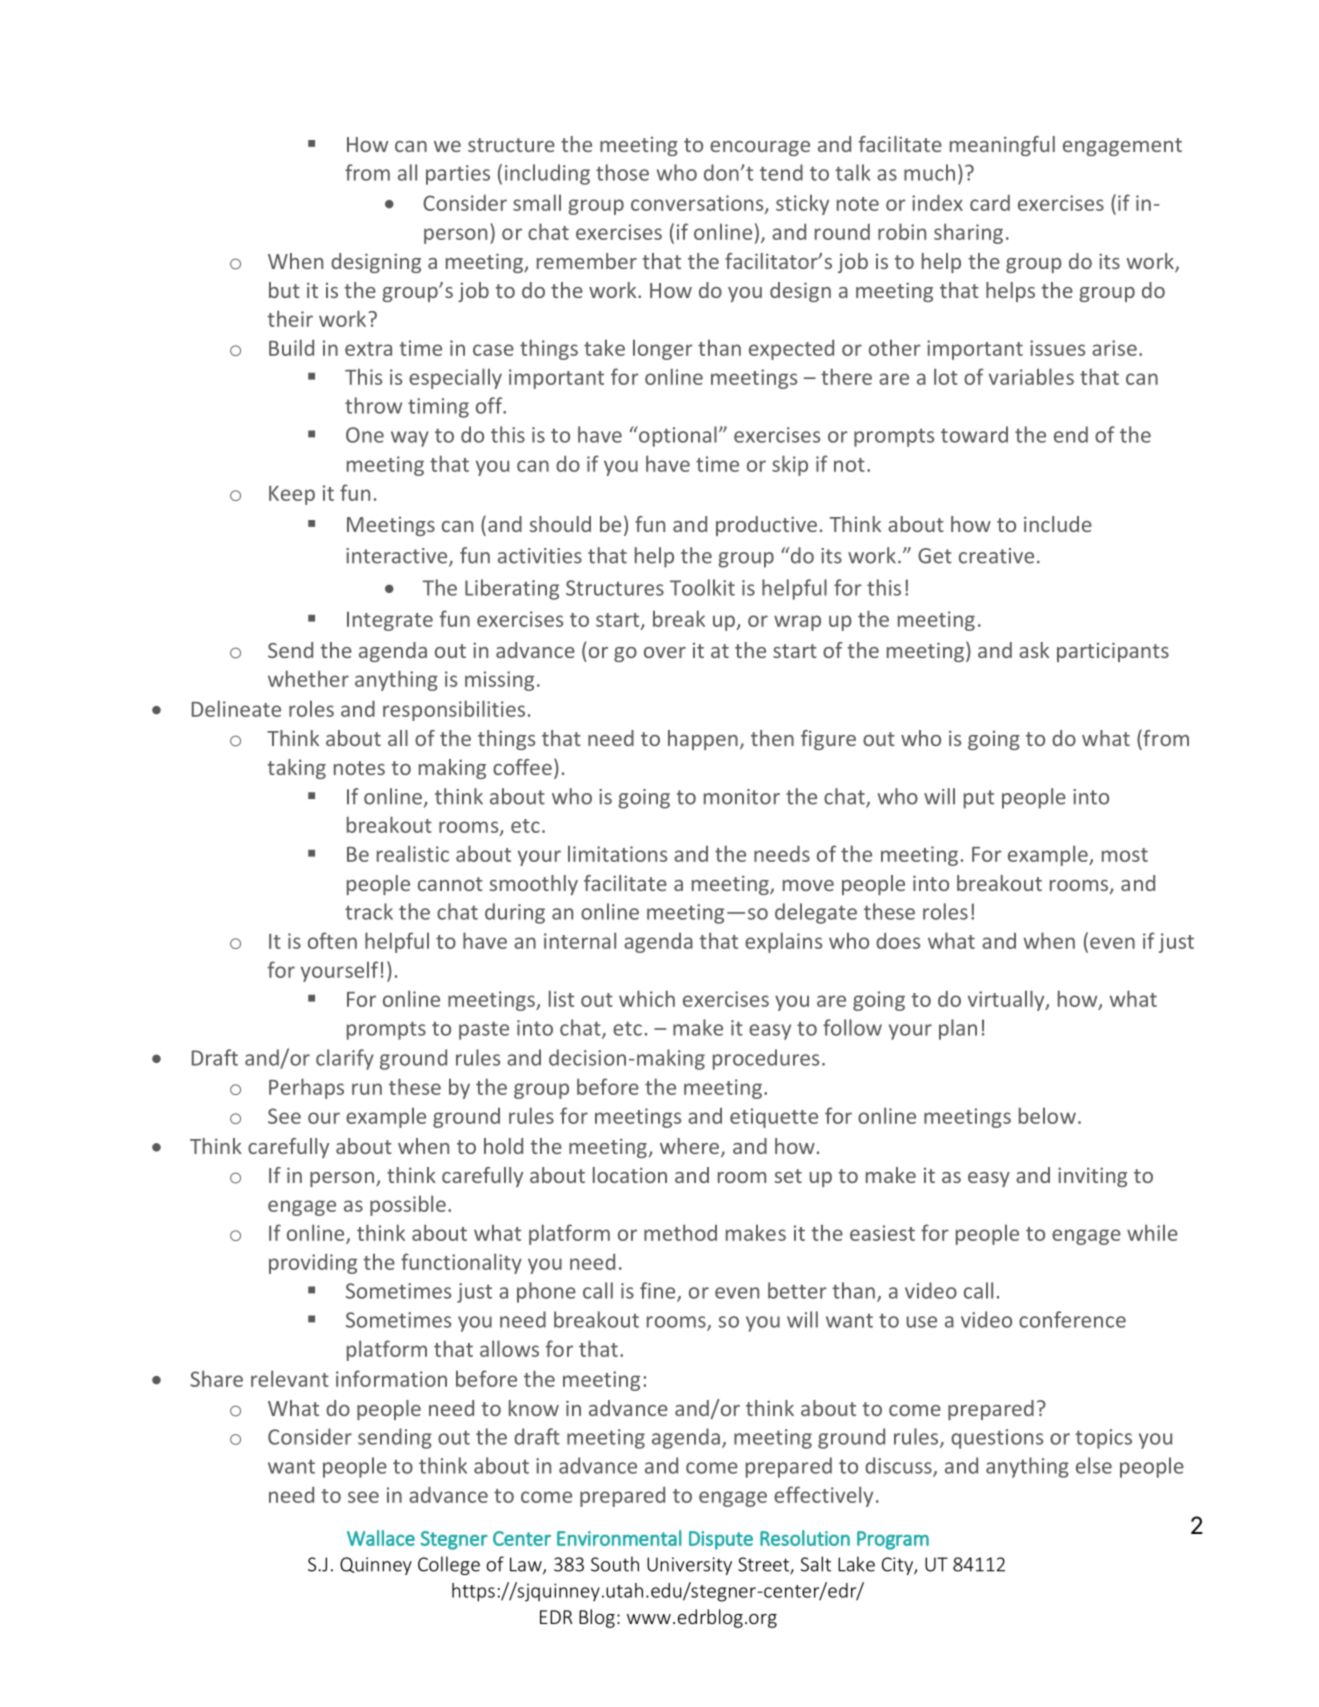 The image size is (1319, 1707). I want to click on most, so click(1125, 855).
